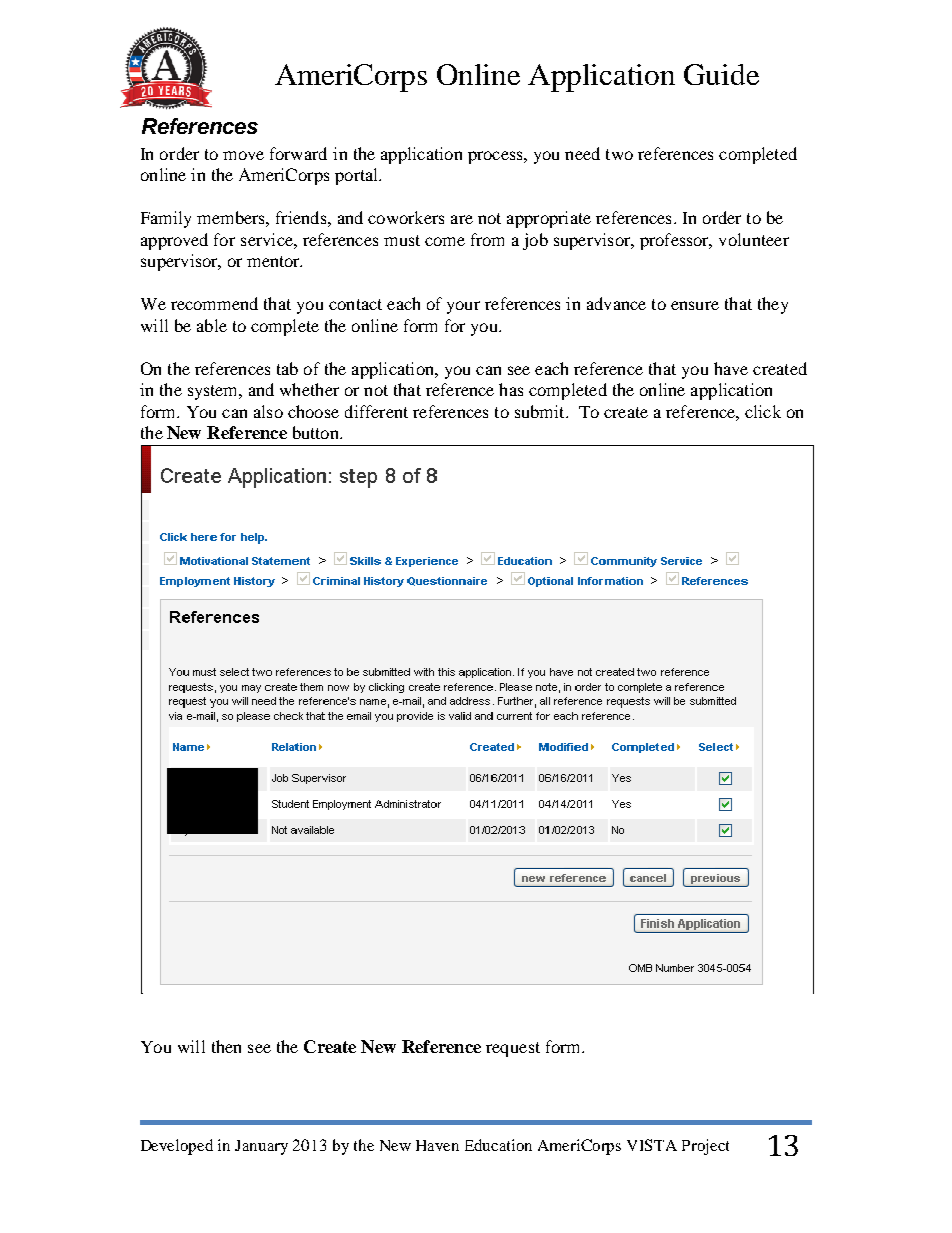 This image has height=1233, width=952. What do you see at coordinates (763, 411) in the image?
I see `click` at bounding box center [763, 411].
